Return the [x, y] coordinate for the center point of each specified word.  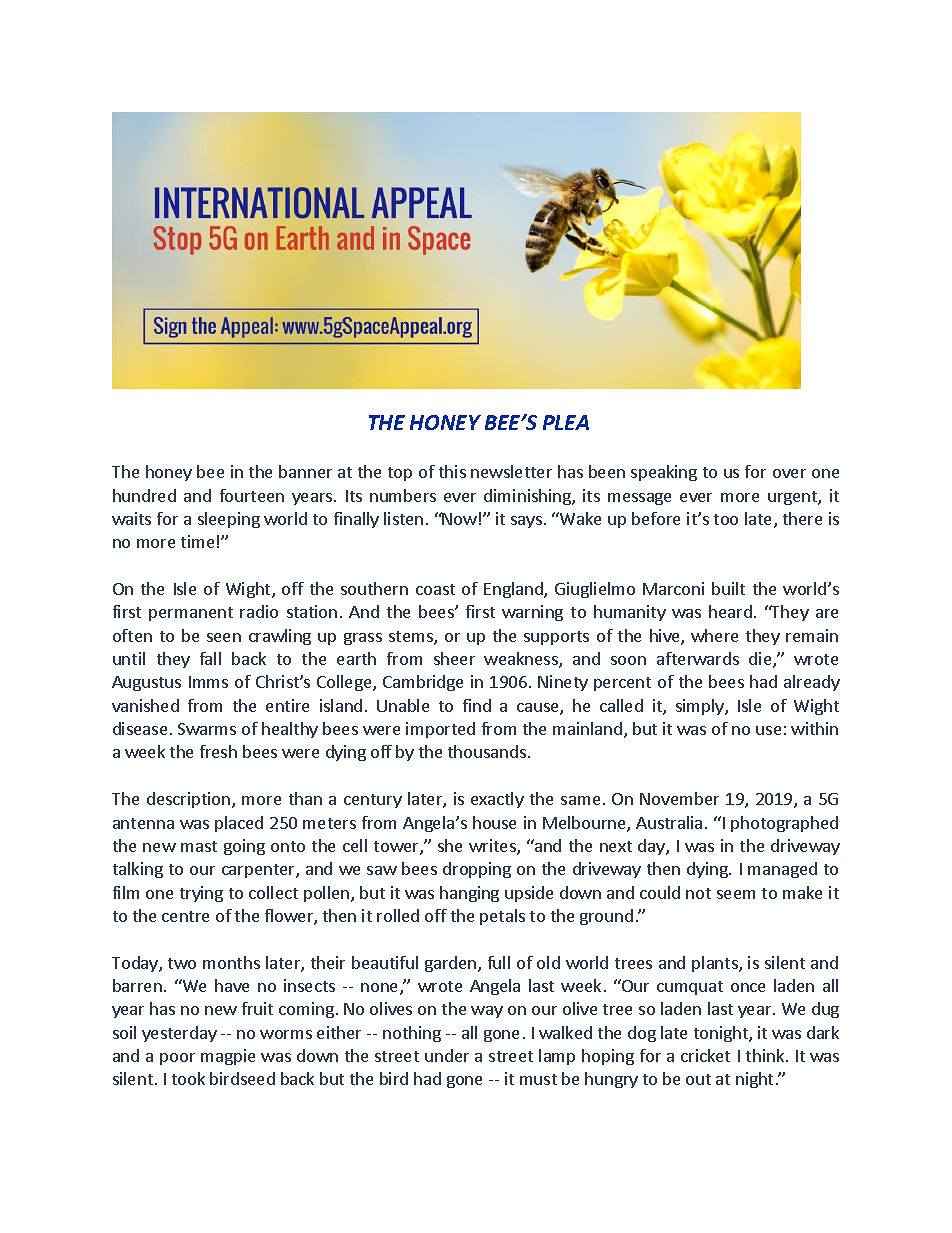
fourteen [252, 495]
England [514, 590]
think [766, 1055]
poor [177, 1059]
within [814, 728]
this [452, 471]
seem [736, 894]
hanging [469, 894]
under [447, 1055]
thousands [487, 751]
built [728, 588]
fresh [218, 751]
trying [201, 894]
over [789, 473]
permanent [191, 614]
